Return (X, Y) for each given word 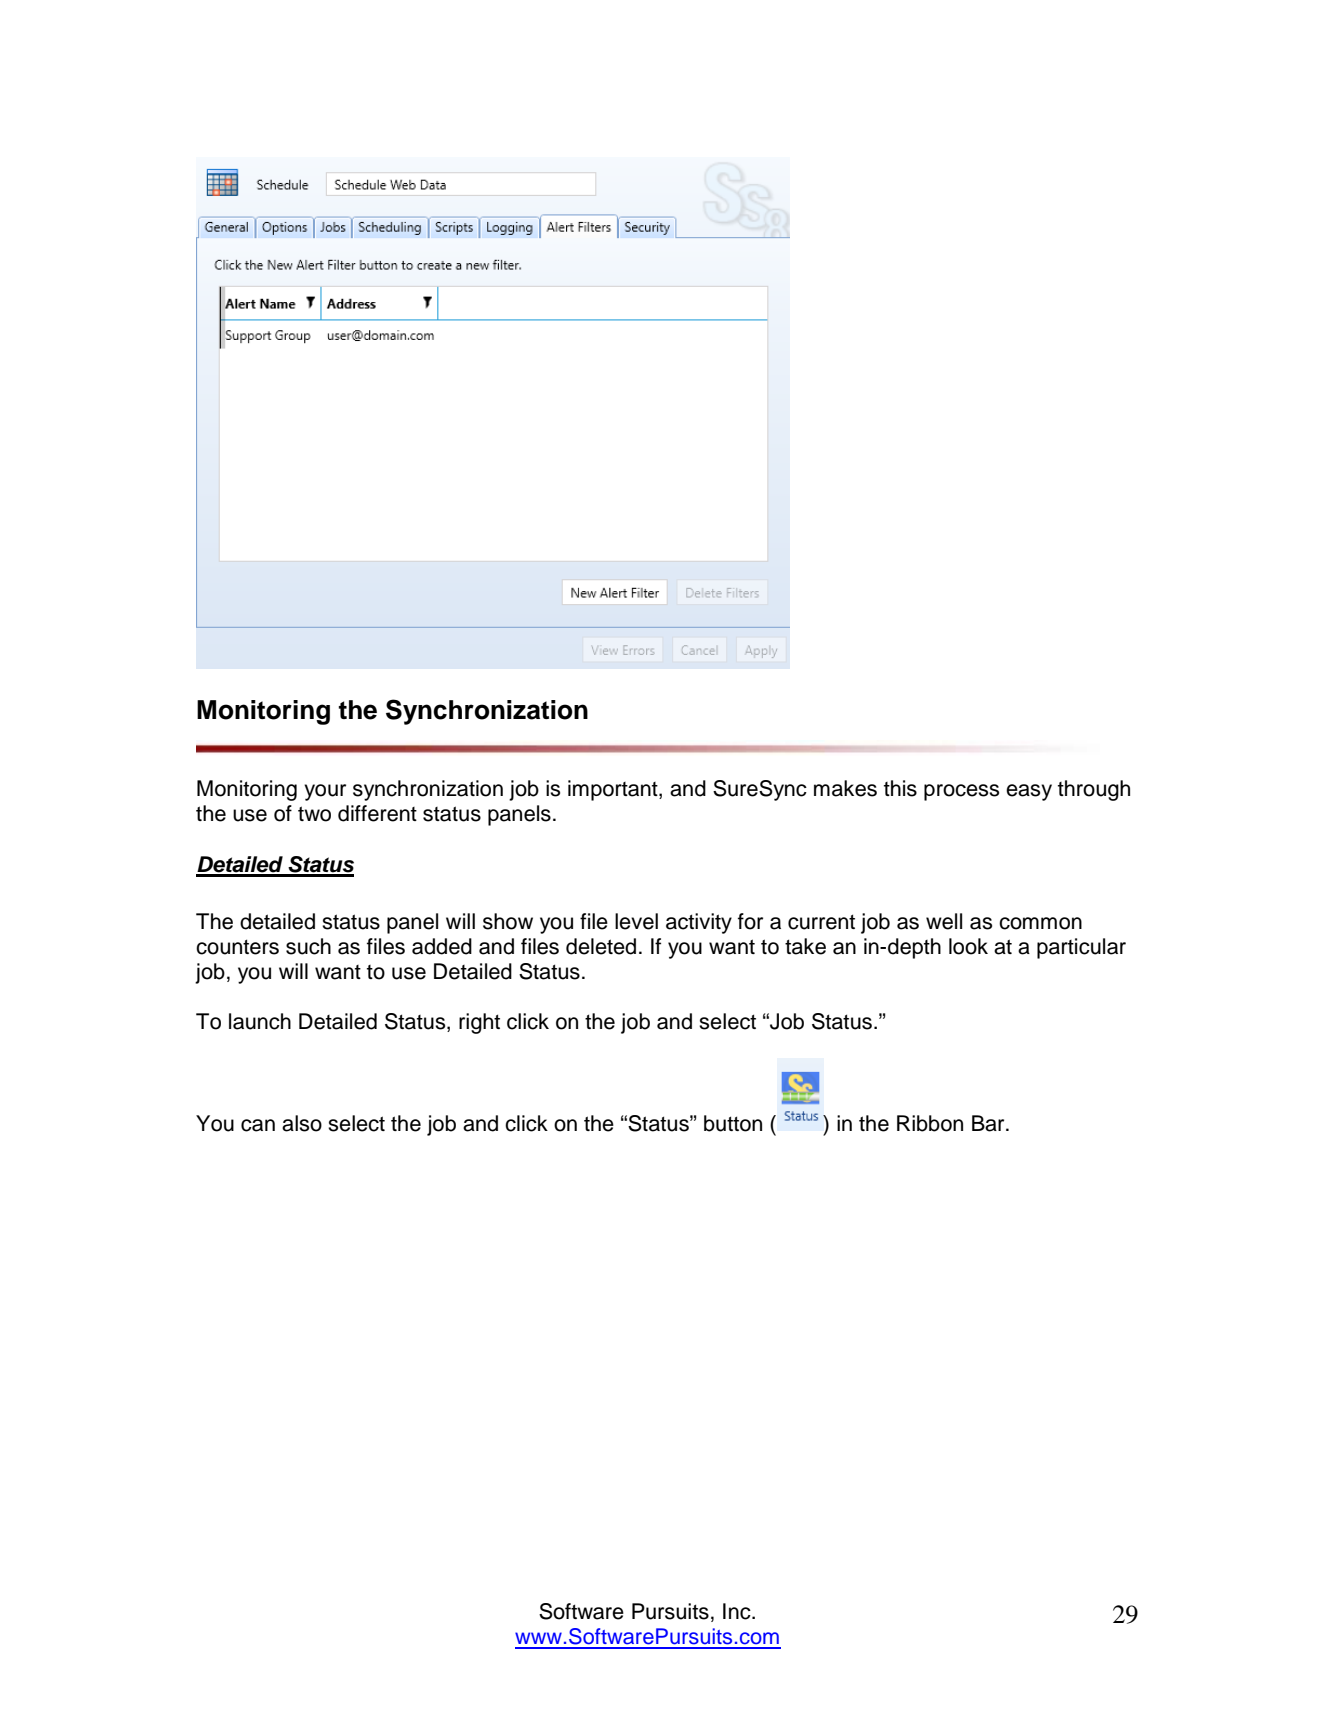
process (961, 792)
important (614, 790)
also (302, 1123)
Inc (738, 1611)
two (314, 814)
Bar (989, 1123)
